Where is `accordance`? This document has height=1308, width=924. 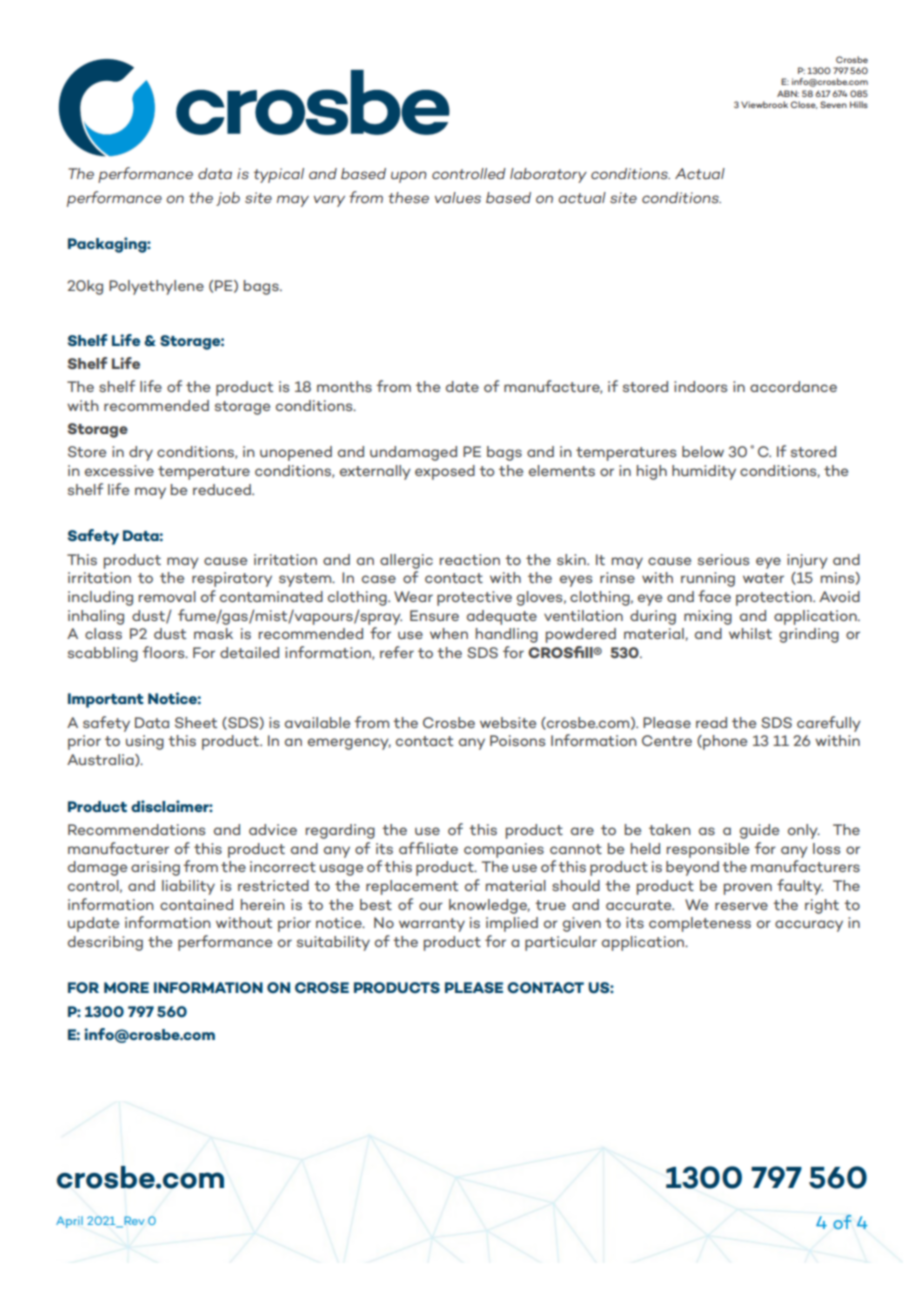 accordance is located at coordinates (793, 386).
